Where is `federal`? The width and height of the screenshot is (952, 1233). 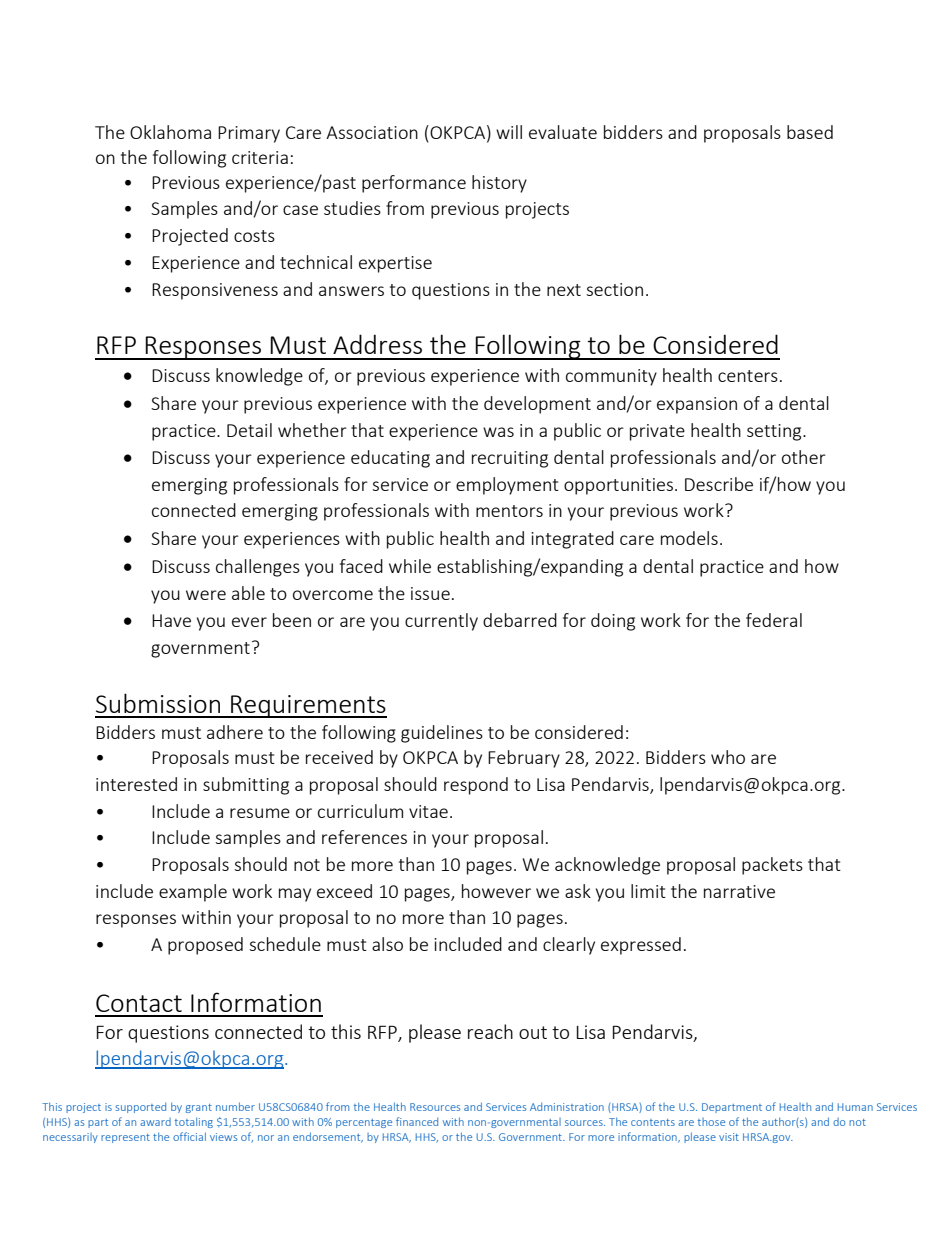
federal is located at coordinates (774, 620).
